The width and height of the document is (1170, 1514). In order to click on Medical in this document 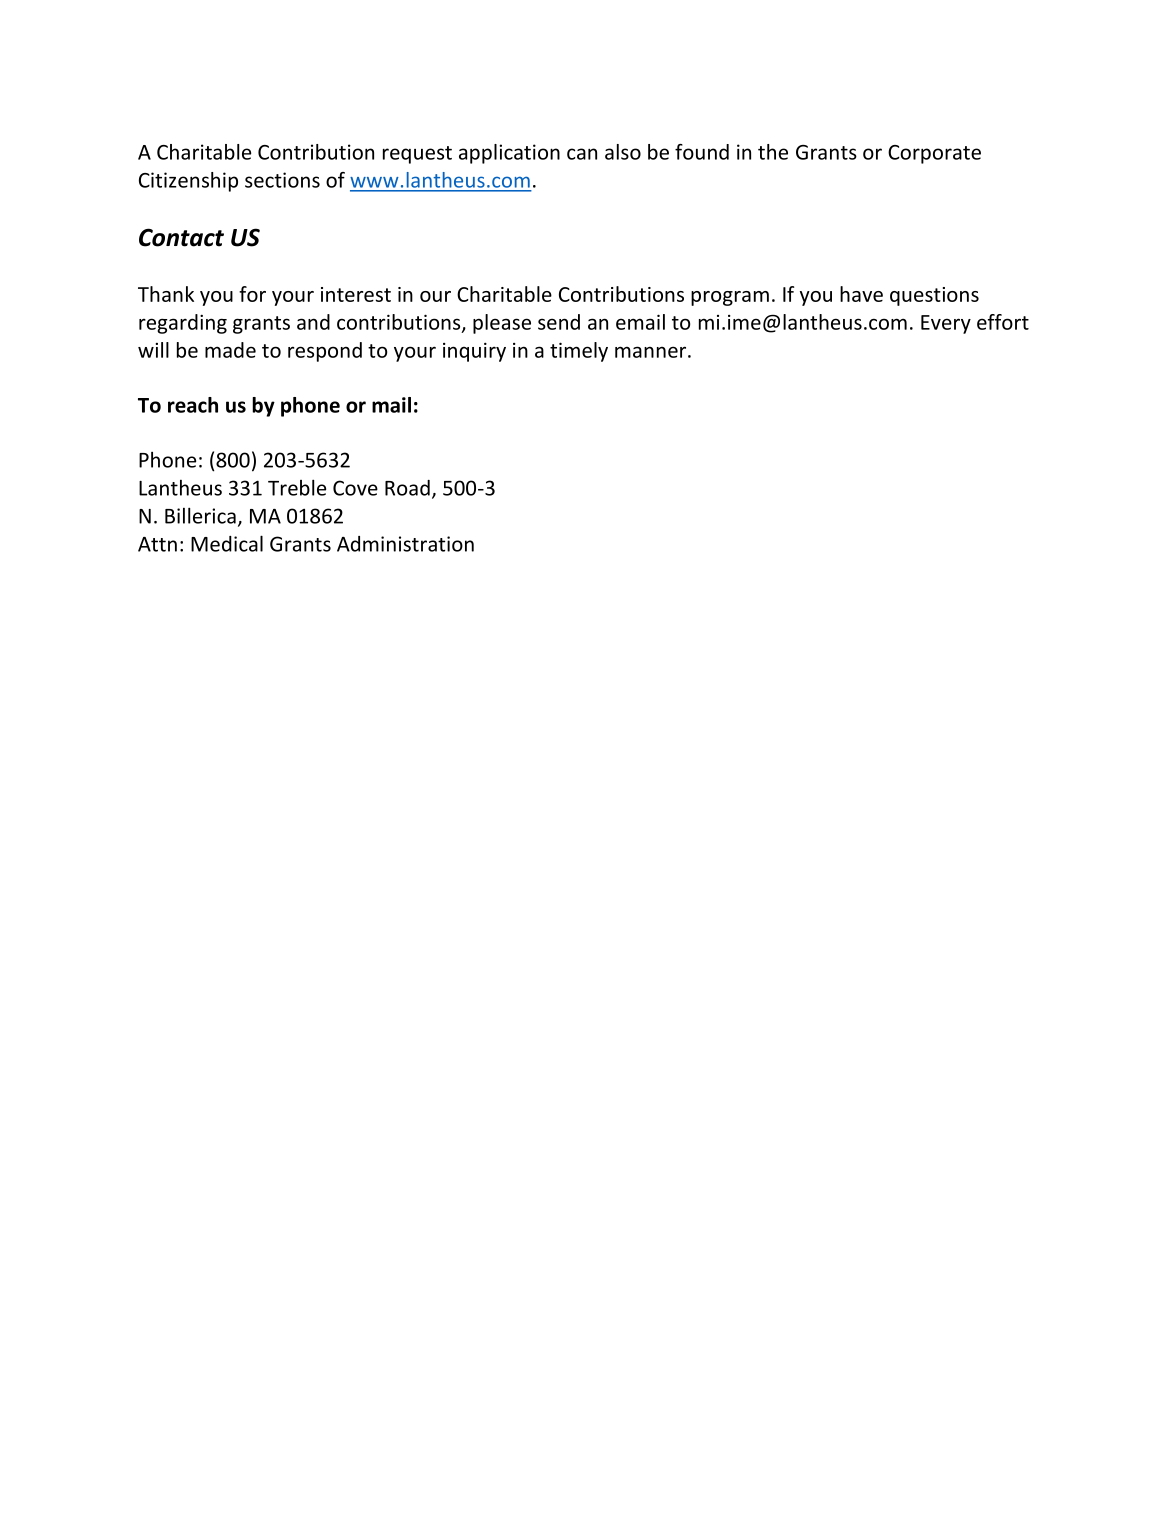, I will do `click(227, 543)`.
